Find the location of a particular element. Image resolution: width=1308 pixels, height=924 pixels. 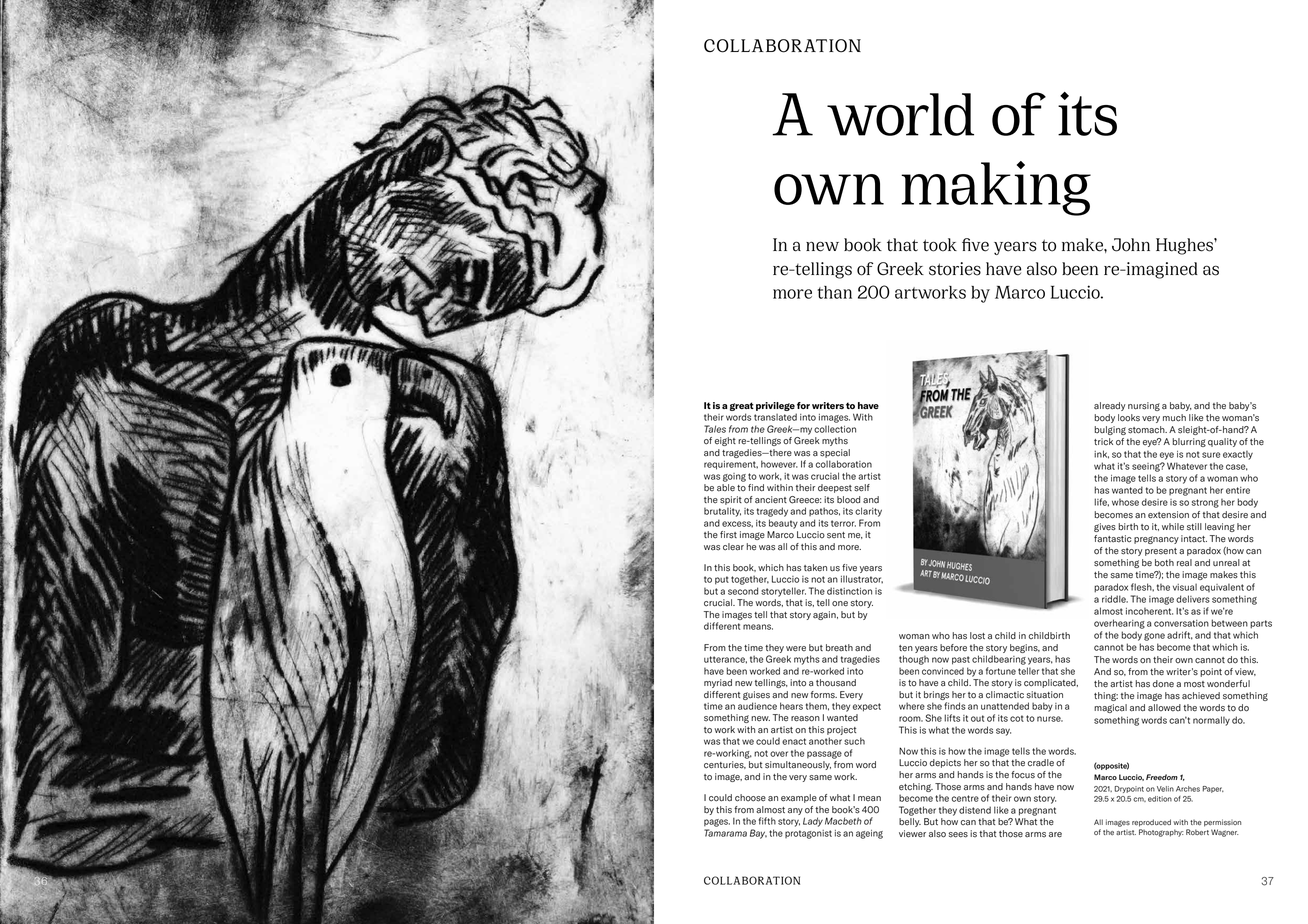

making is located at coordinates (996, 188).
